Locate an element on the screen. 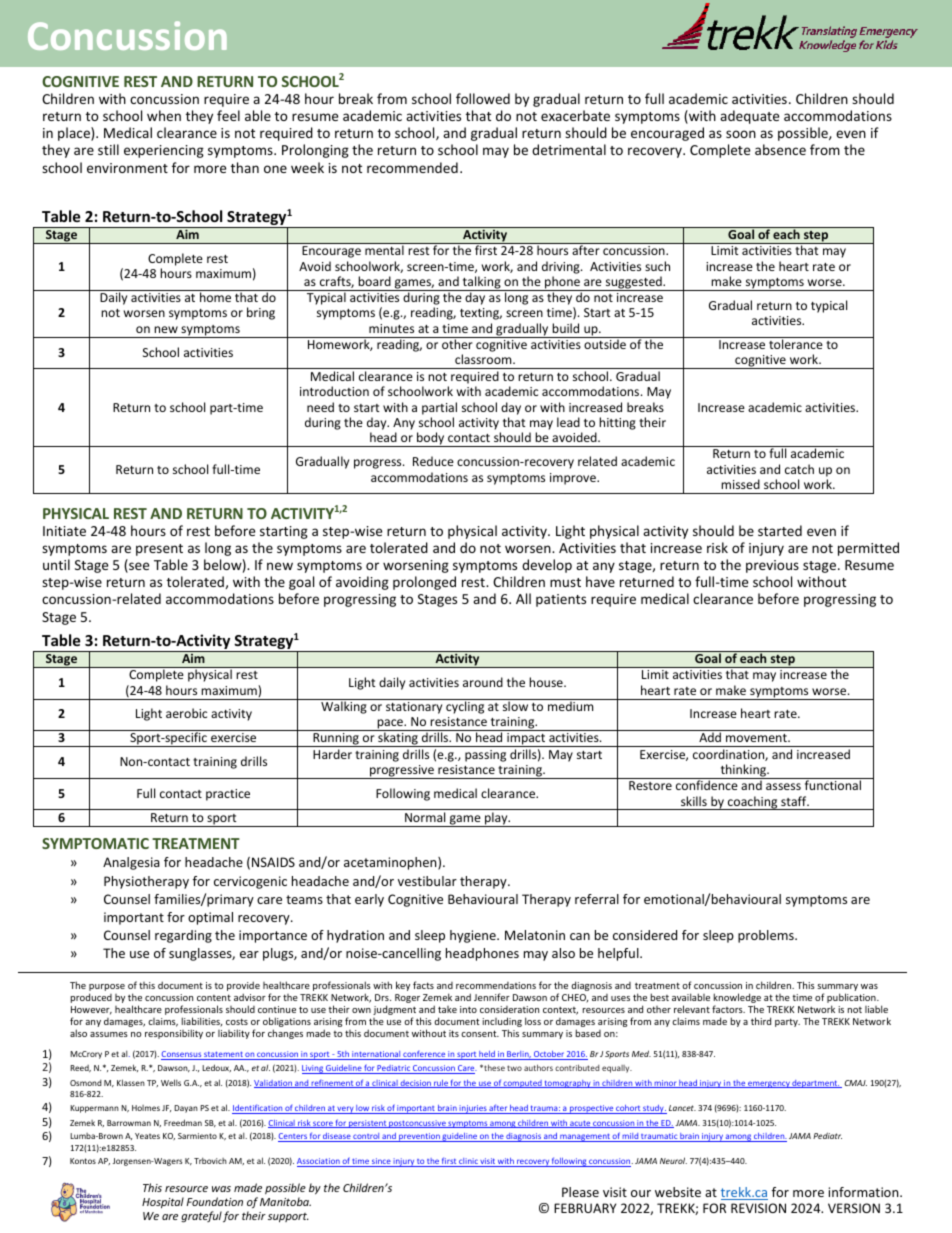 This screenshot has width=952, height=1233. absence is located at coordinates (780, 149).
